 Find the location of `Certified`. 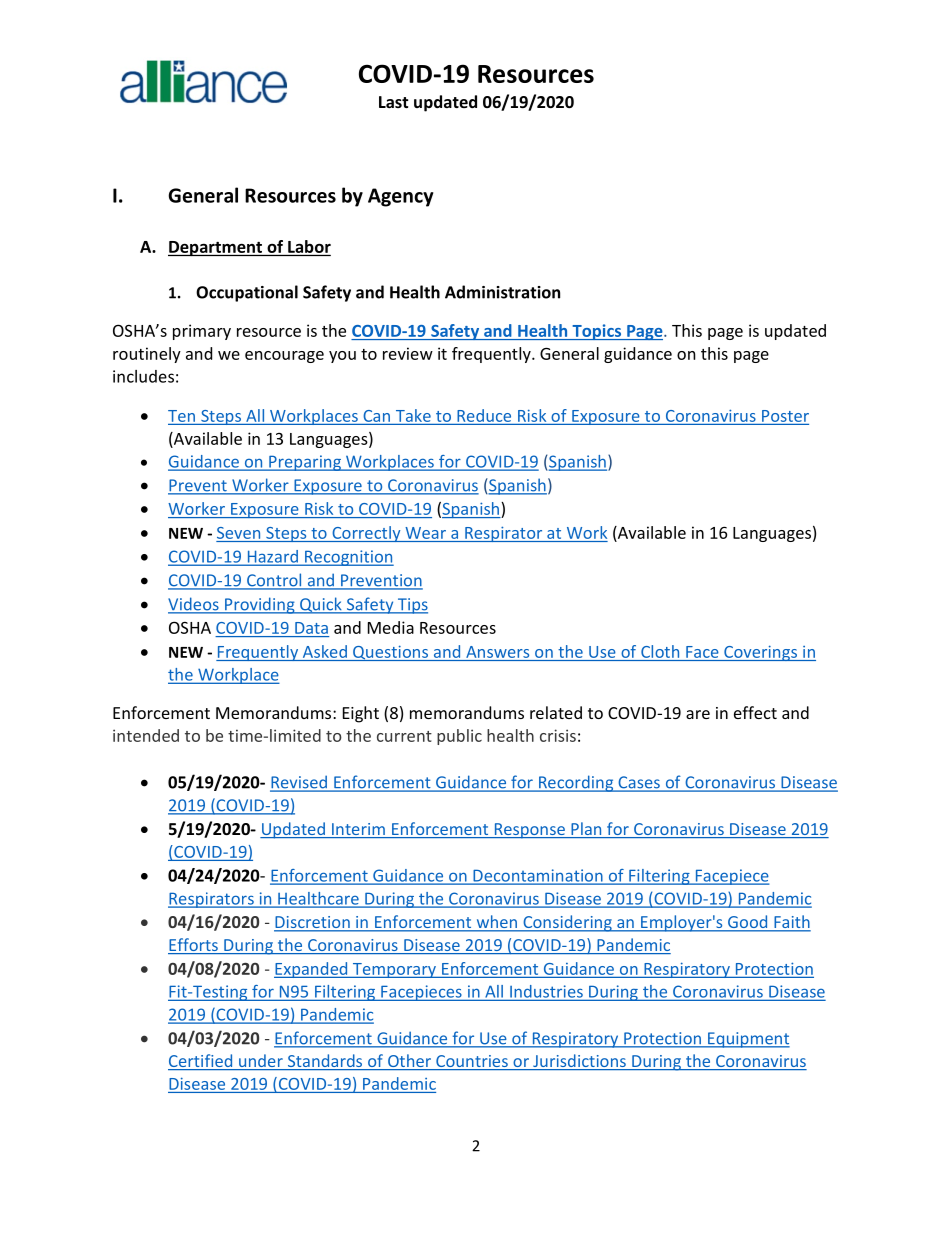

Certified is located at coordinates (201, 1062).
